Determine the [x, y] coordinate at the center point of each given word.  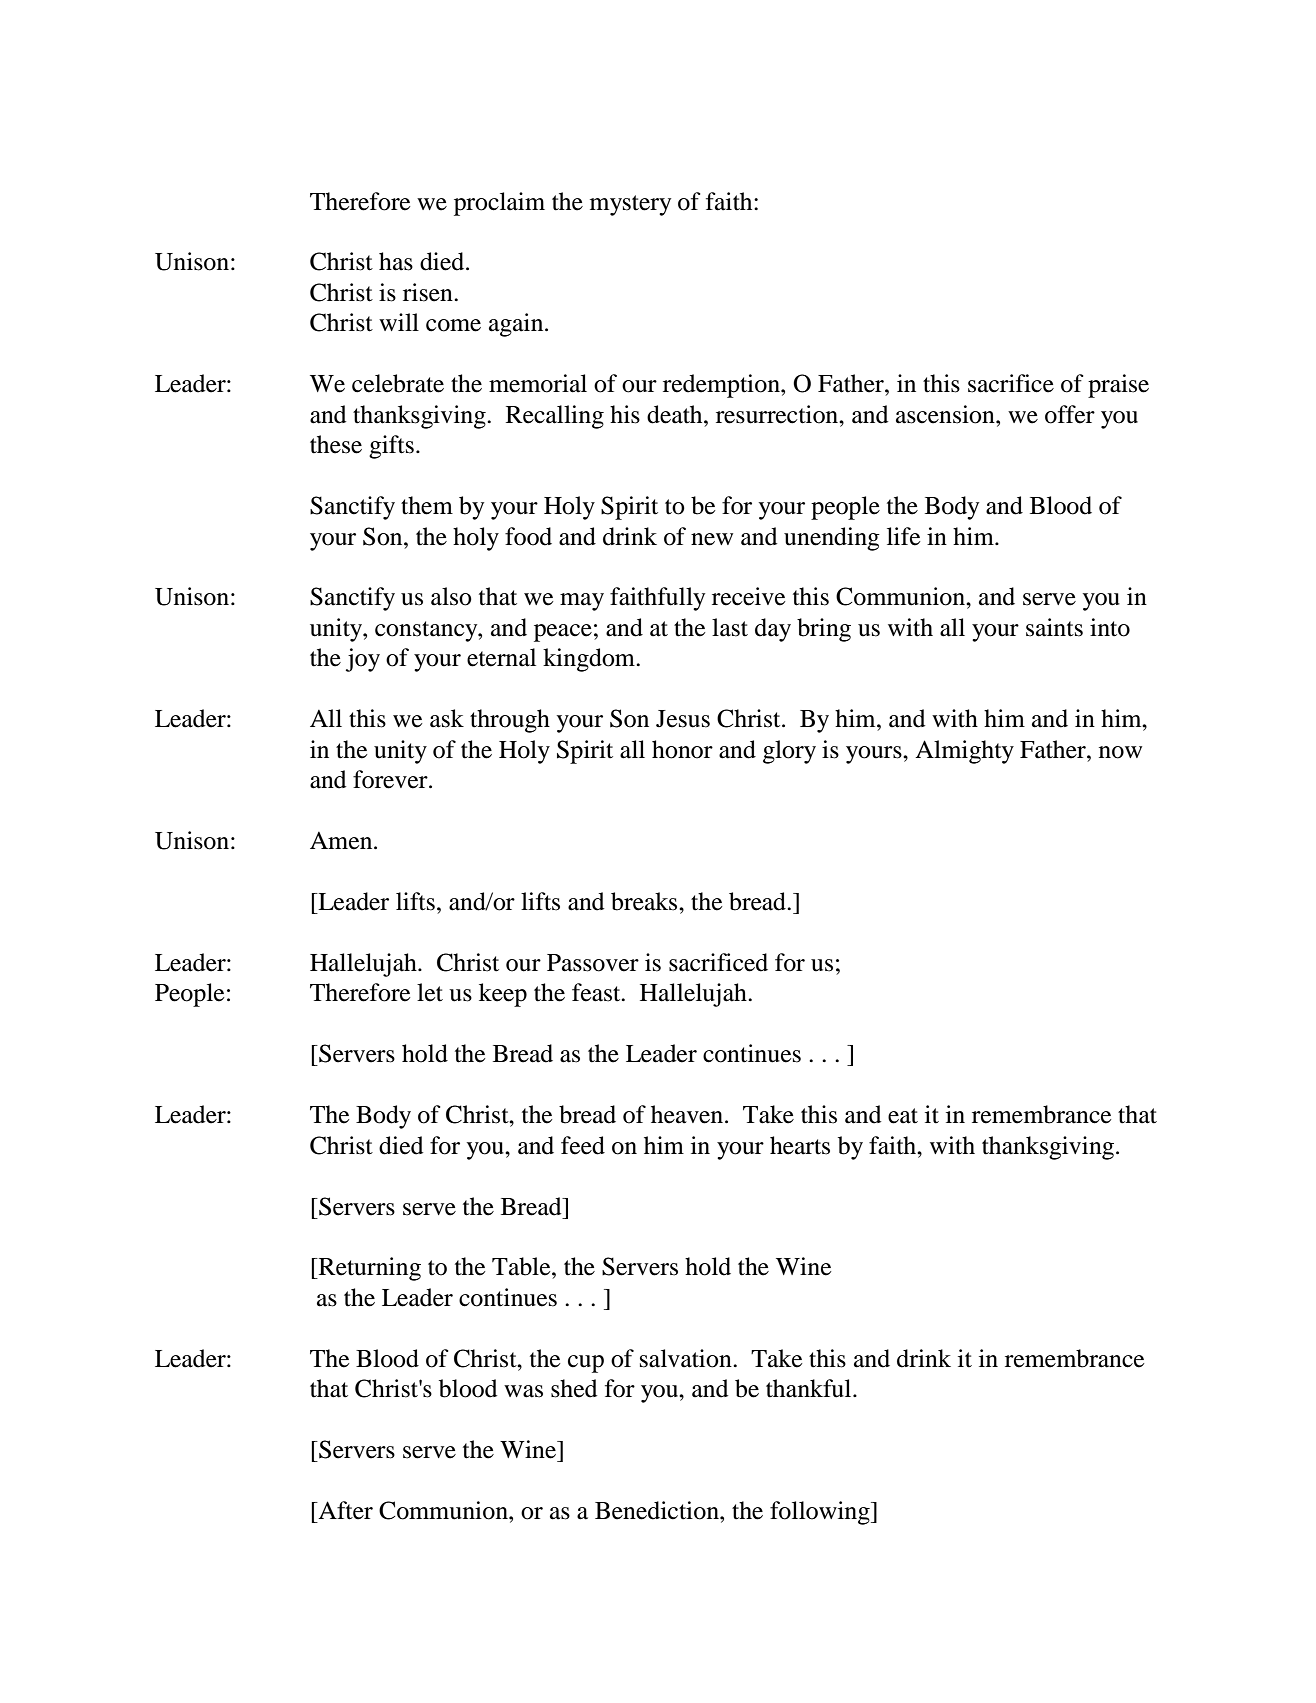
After [344, 1510]
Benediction [658, 1510]
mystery [630, 205]
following [821, 1513]
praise [1118, 386]
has [396, 261]
